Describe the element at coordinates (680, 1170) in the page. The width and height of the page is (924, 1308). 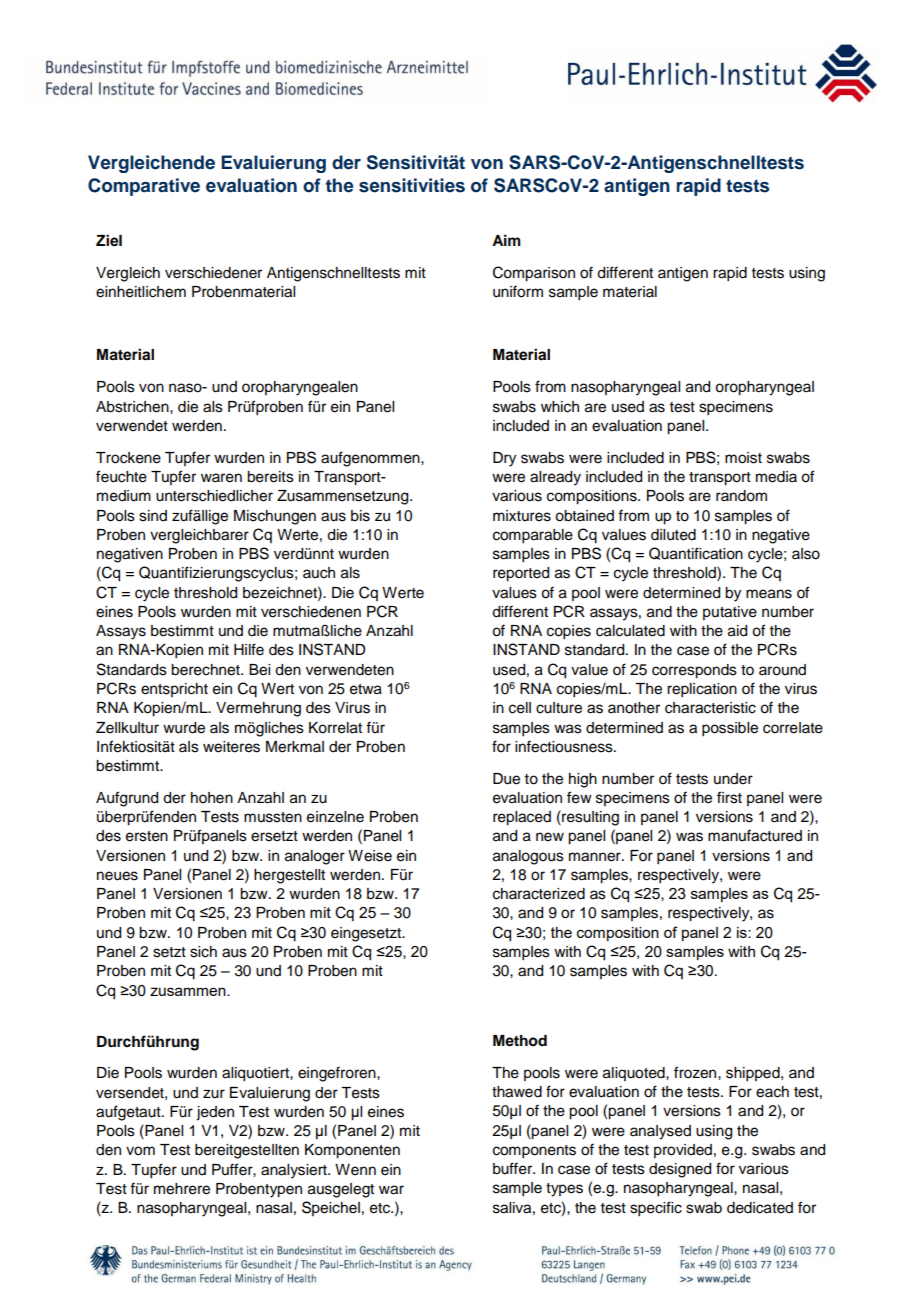
I see `designed` at that location.
